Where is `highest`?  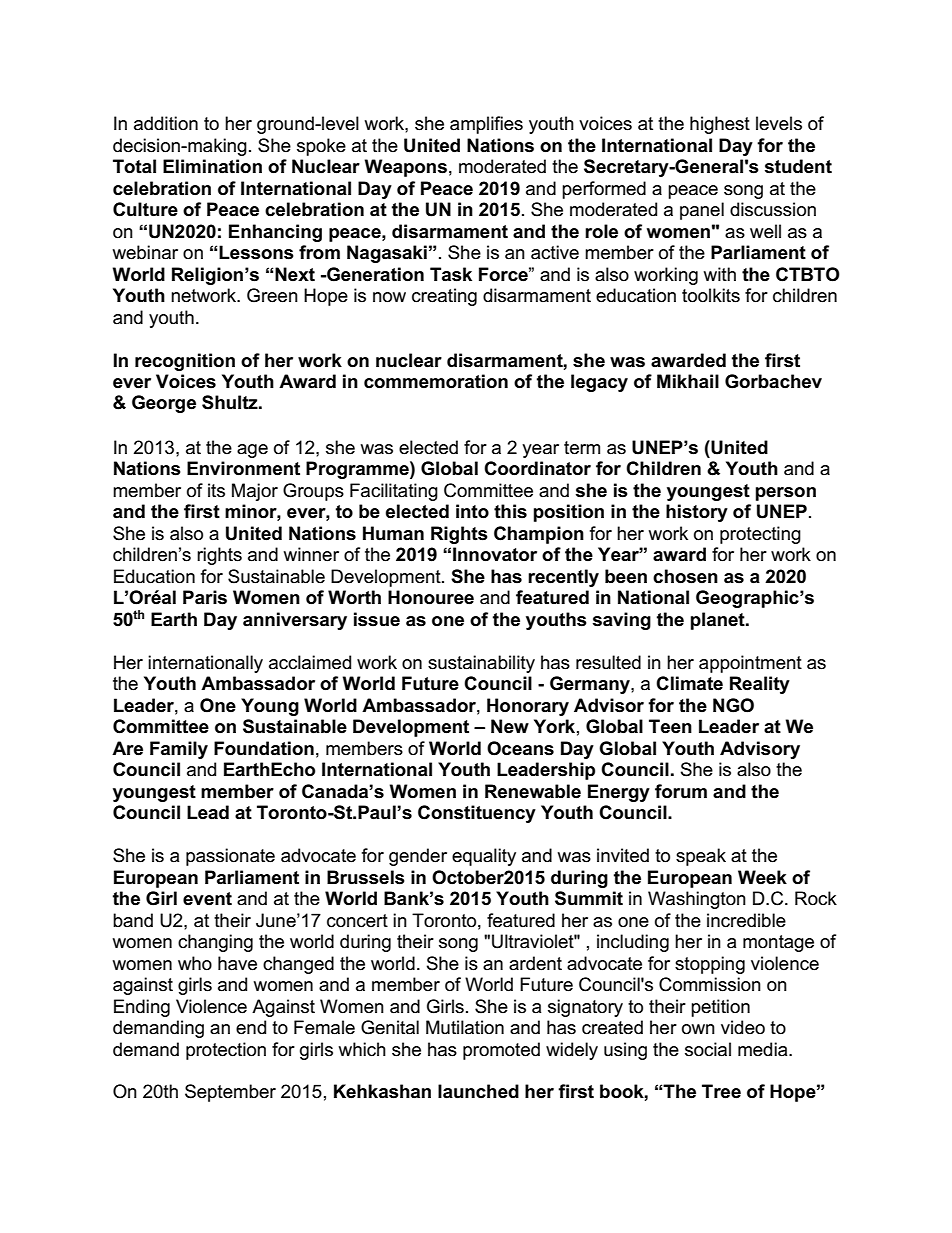 highest is located at coordinates (720, 125).
